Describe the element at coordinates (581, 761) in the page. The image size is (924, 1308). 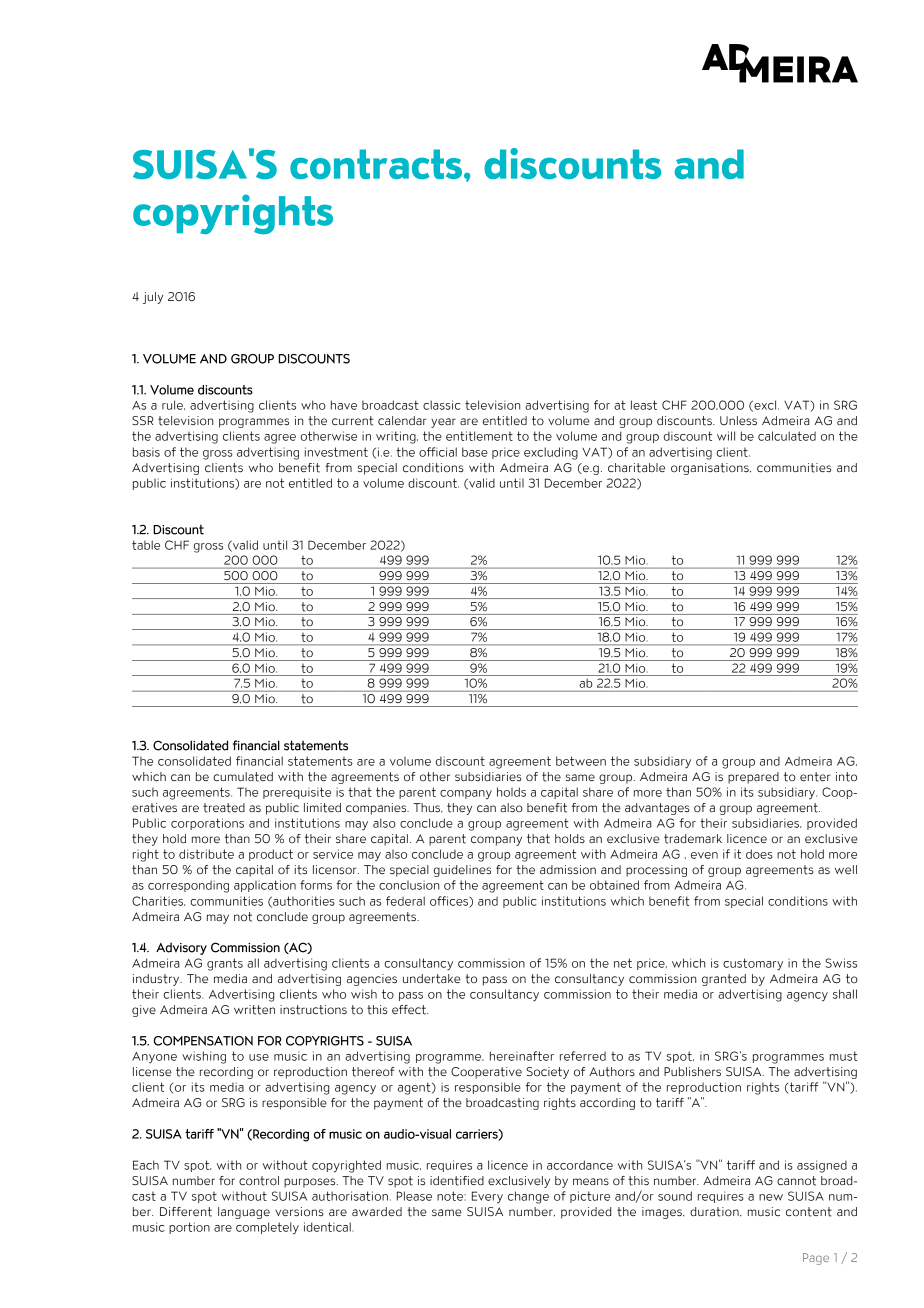
I see `between` at that location.
